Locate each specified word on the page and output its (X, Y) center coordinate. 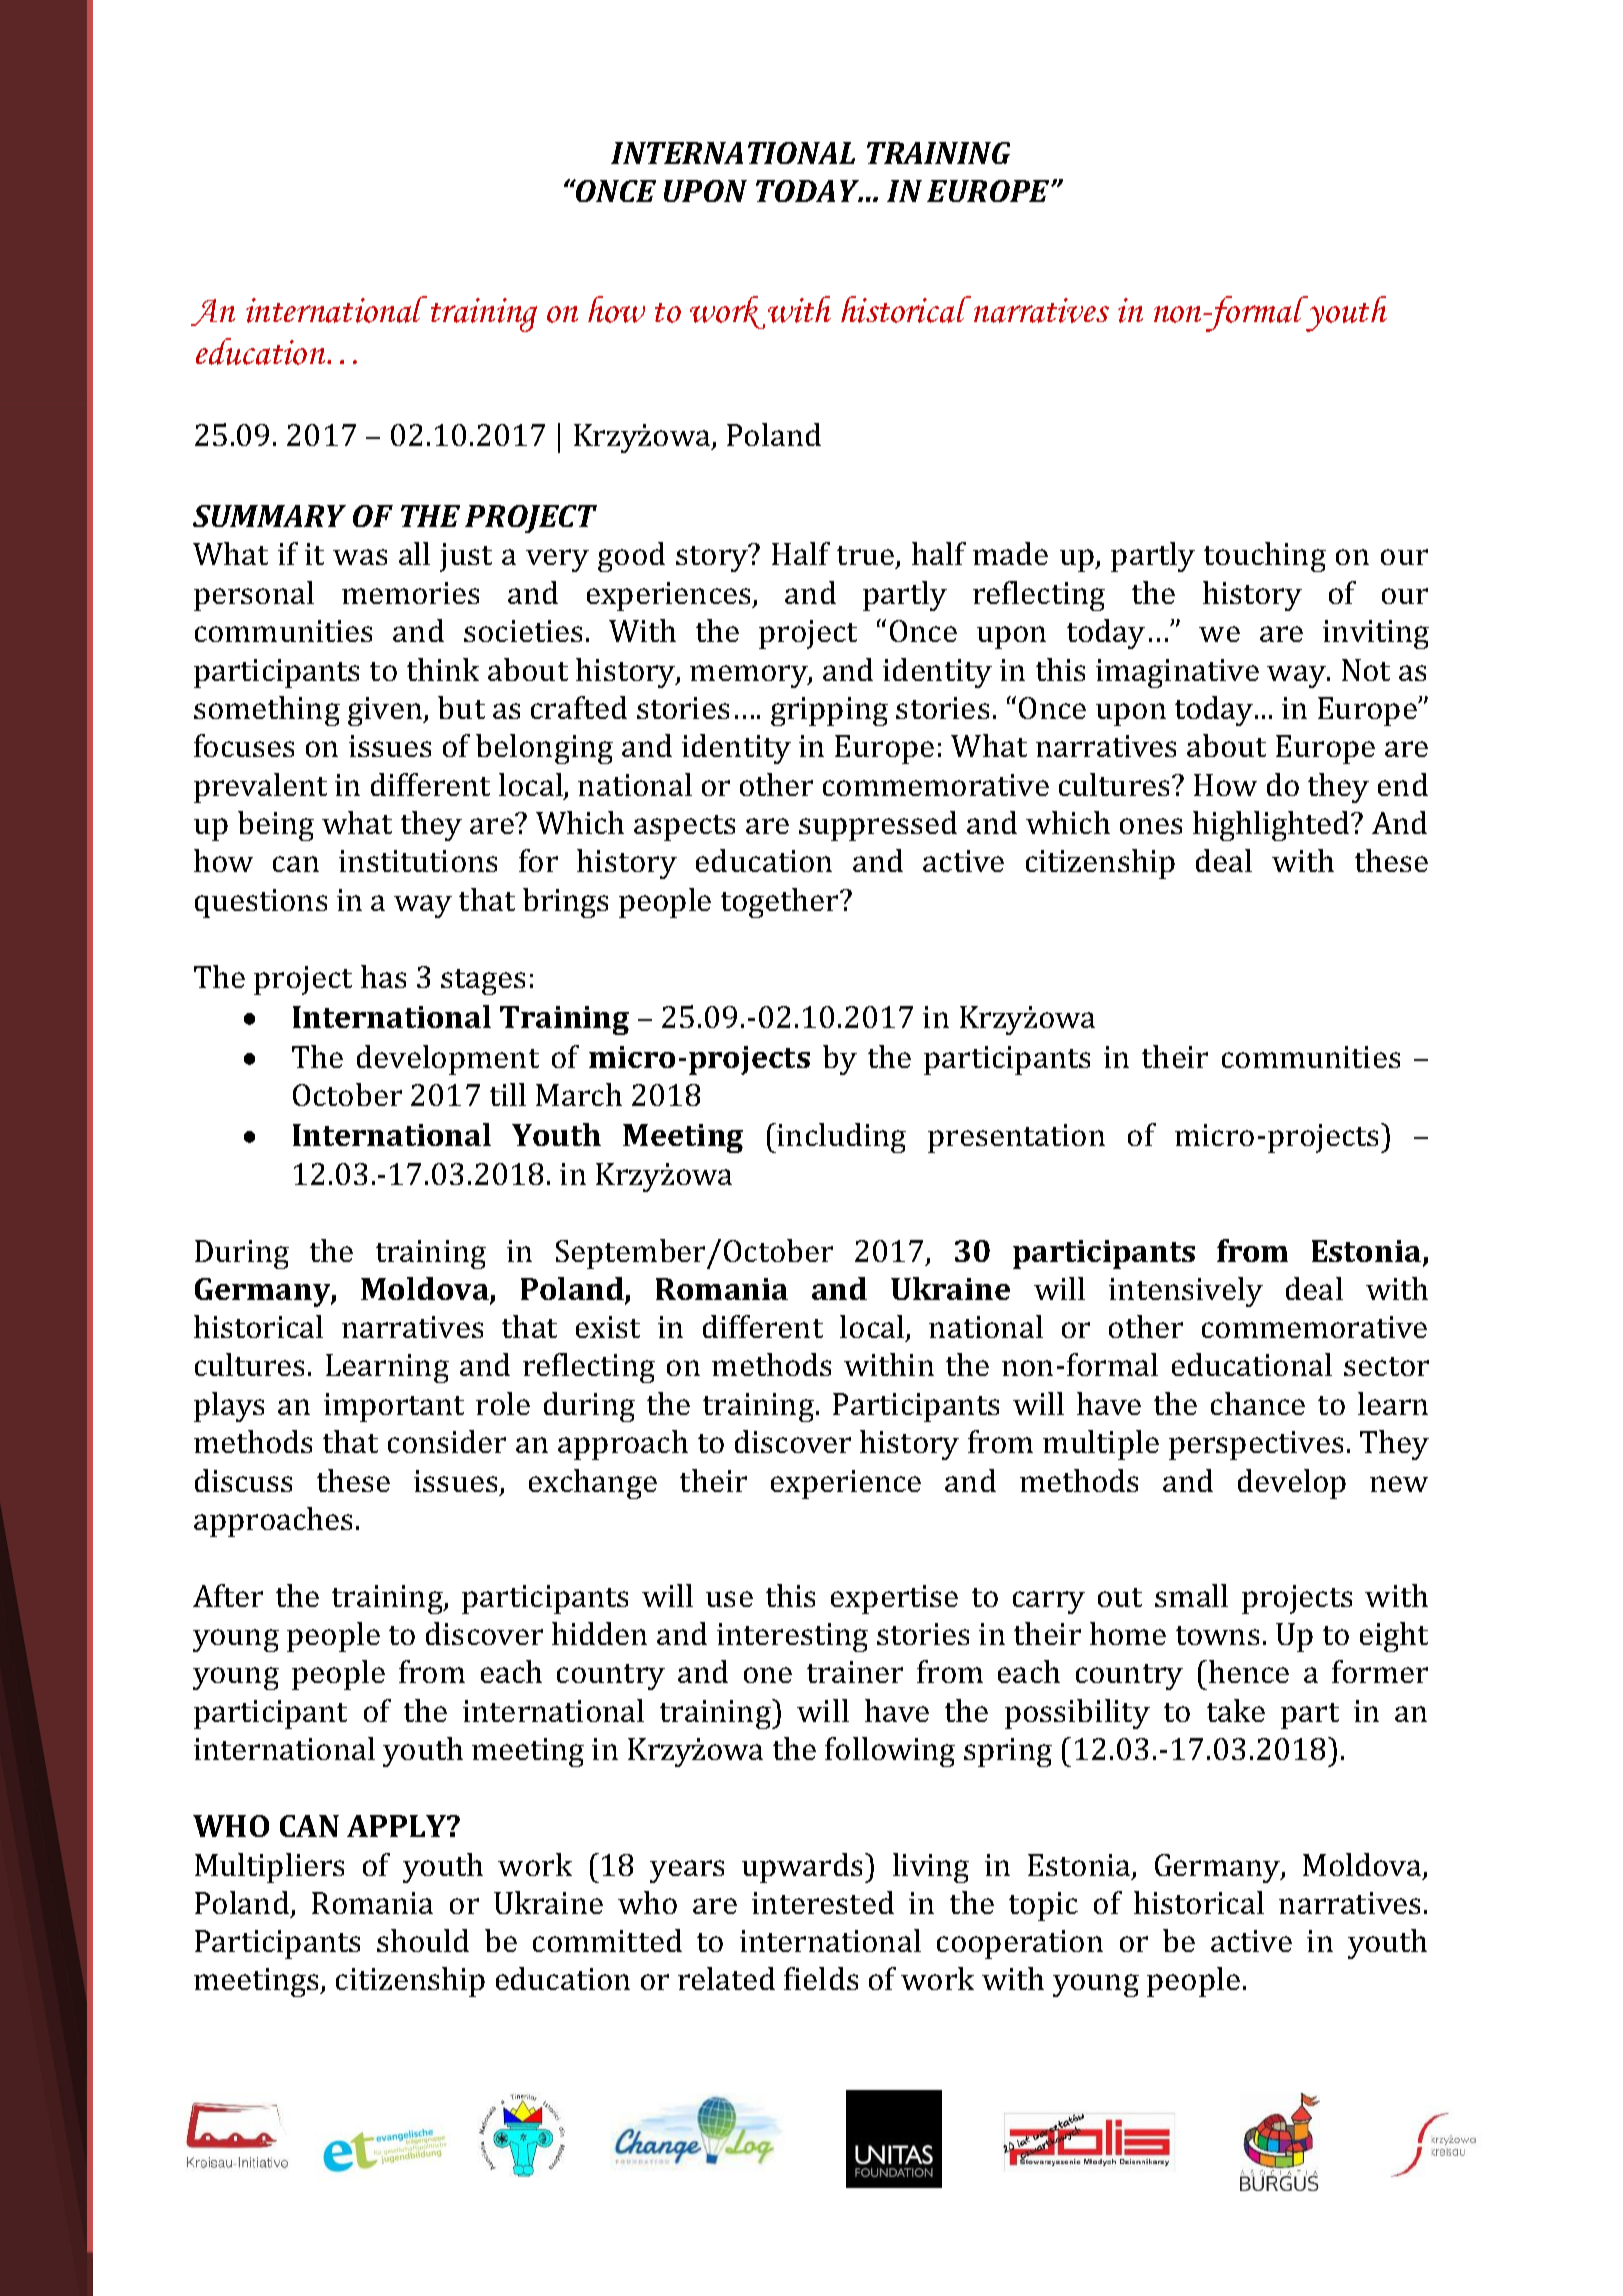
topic (1043, 1906)
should (423, 1940)
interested (823, 1902)
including (841, 1138)
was (360, 557)
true (867, 557)
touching (1265, 557)
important (394, 1407)
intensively (1186, 1292)
